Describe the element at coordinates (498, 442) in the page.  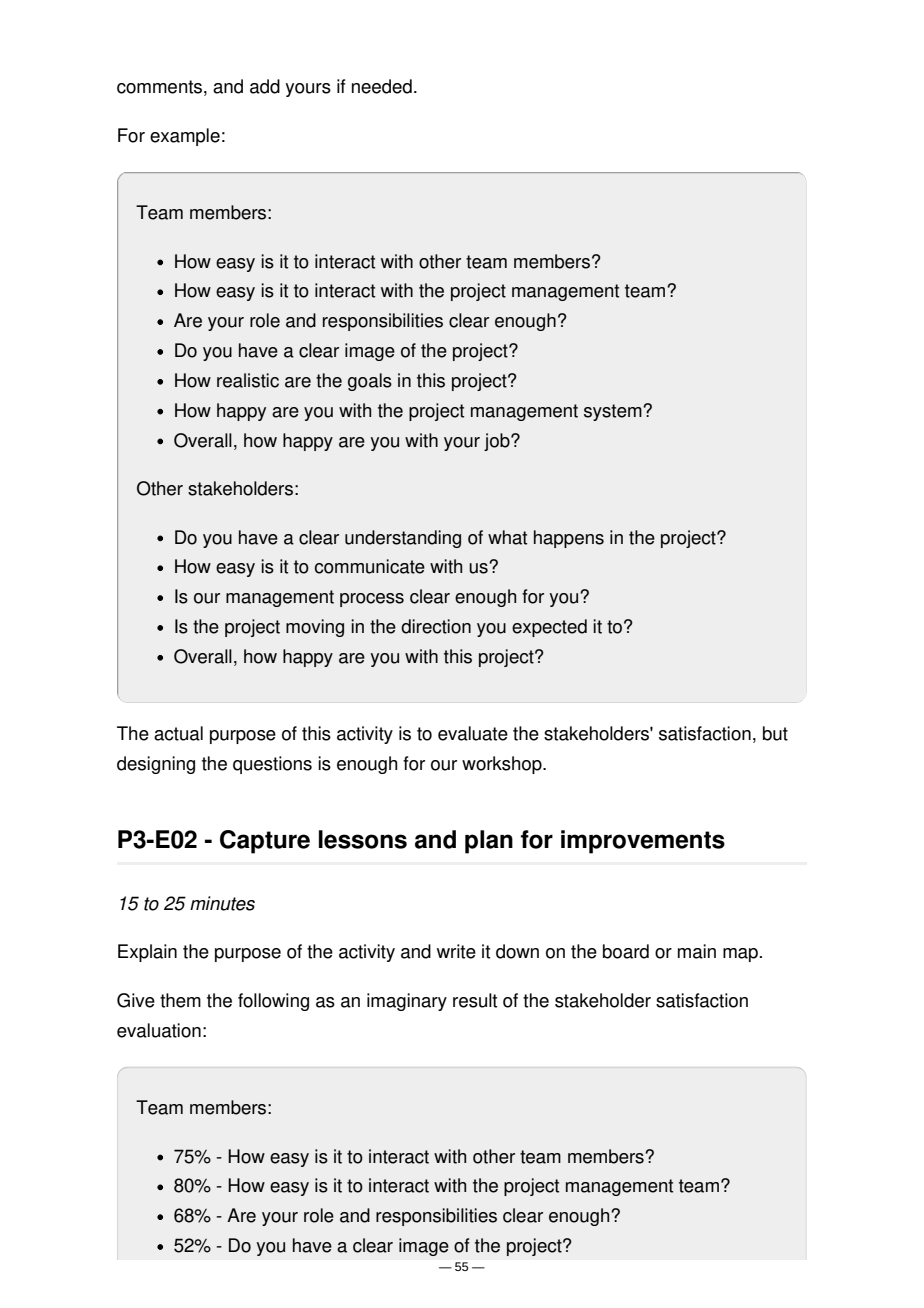
I see `job` at that location.
